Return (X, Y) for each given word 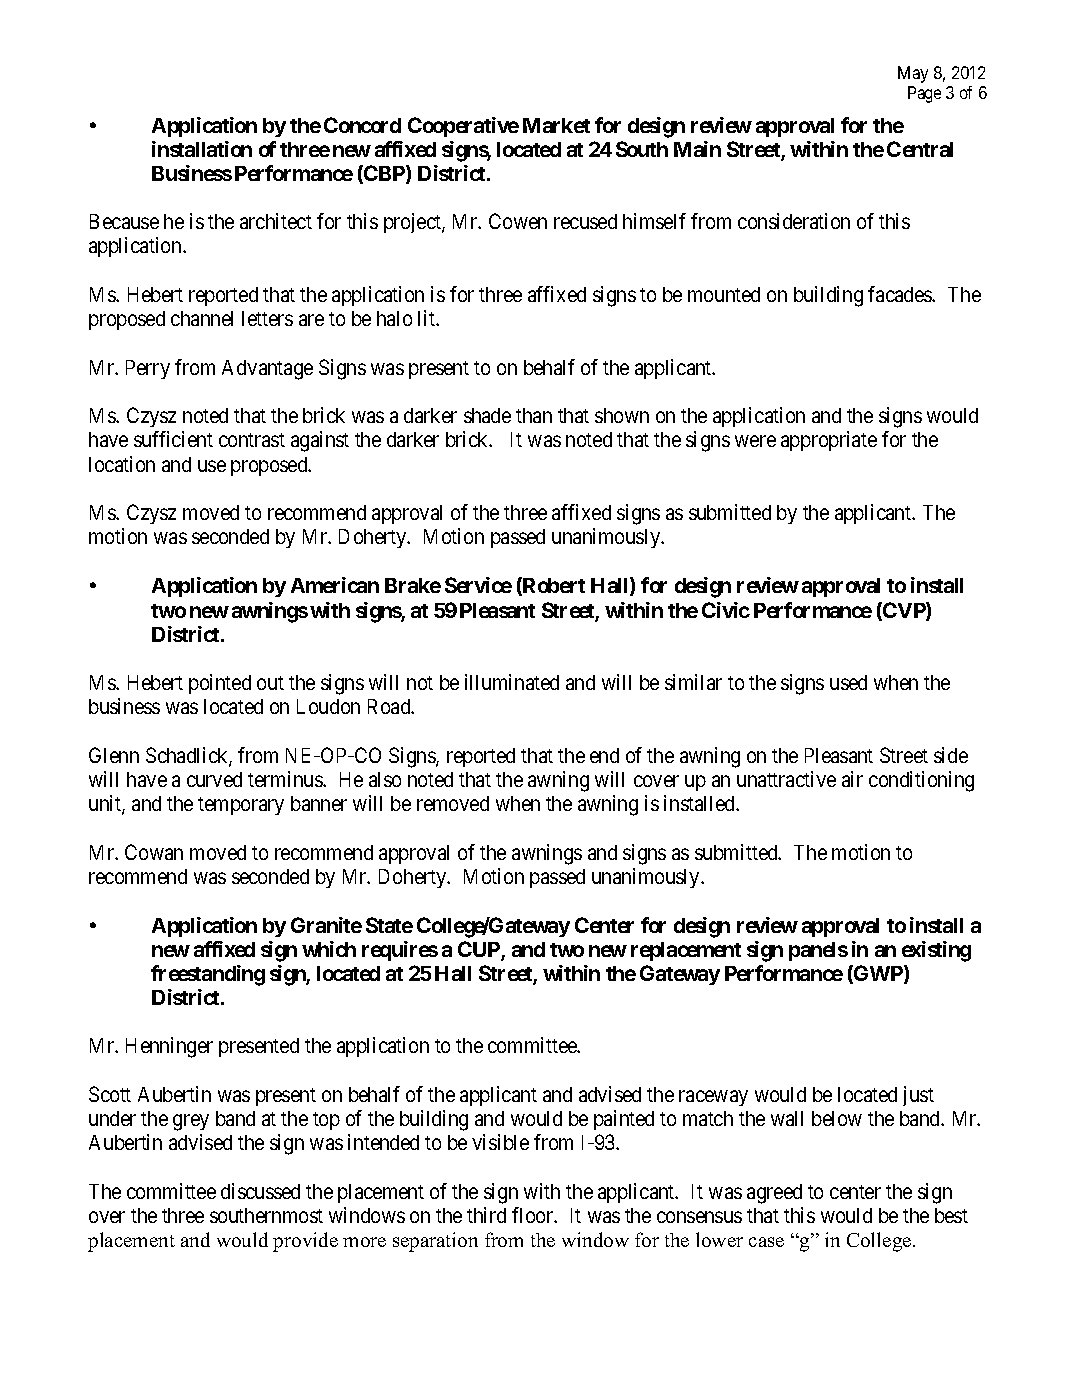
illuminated (512, 682)
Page (924, 94)
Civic (726, 610)
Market (556, 125)
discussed (260, 1191)
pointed (220, 684)
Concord (362, 125)
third (486, 1215)
